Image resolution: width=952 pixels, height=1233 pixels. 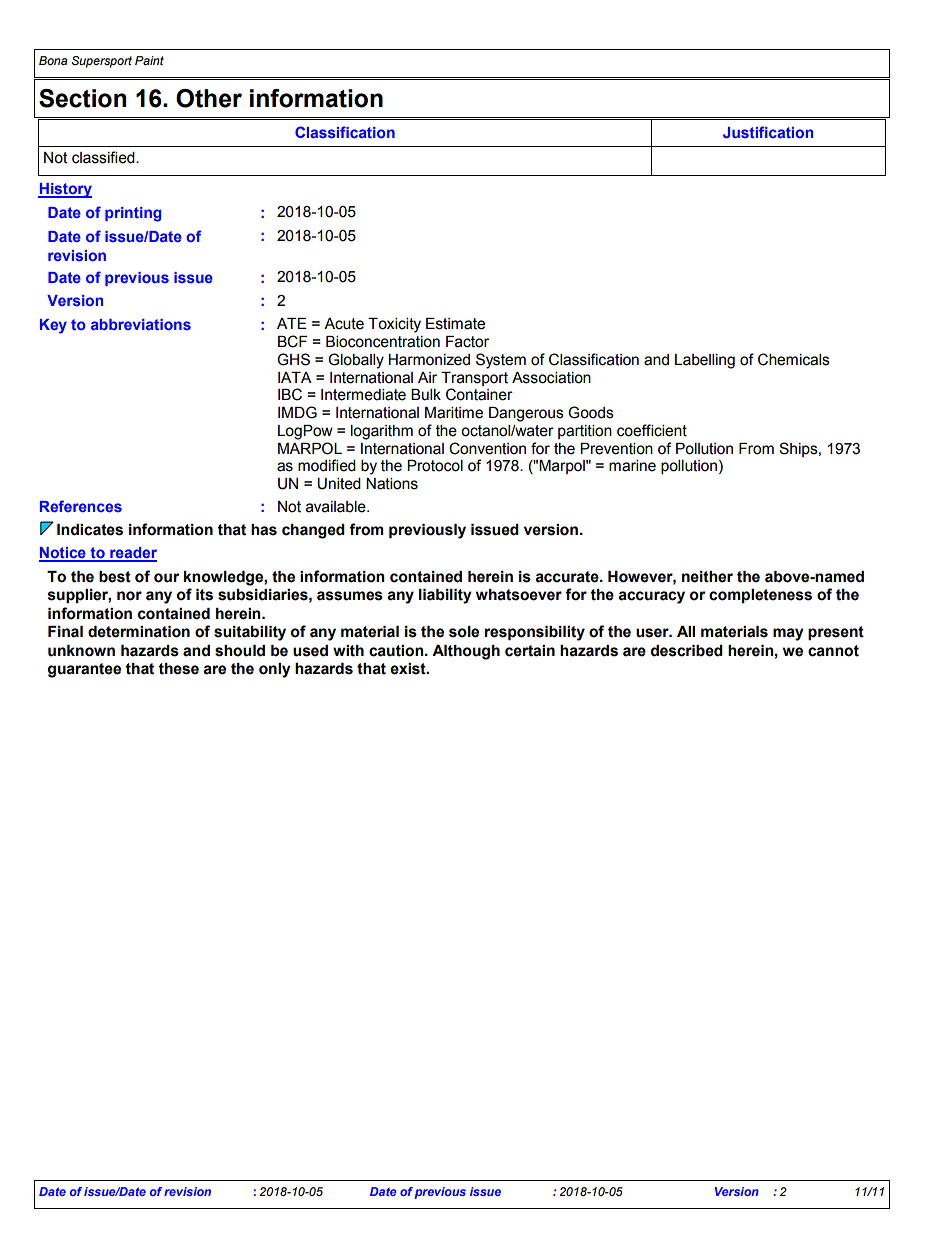 I want to click on Chemicals, so click(x=794, y=359).
